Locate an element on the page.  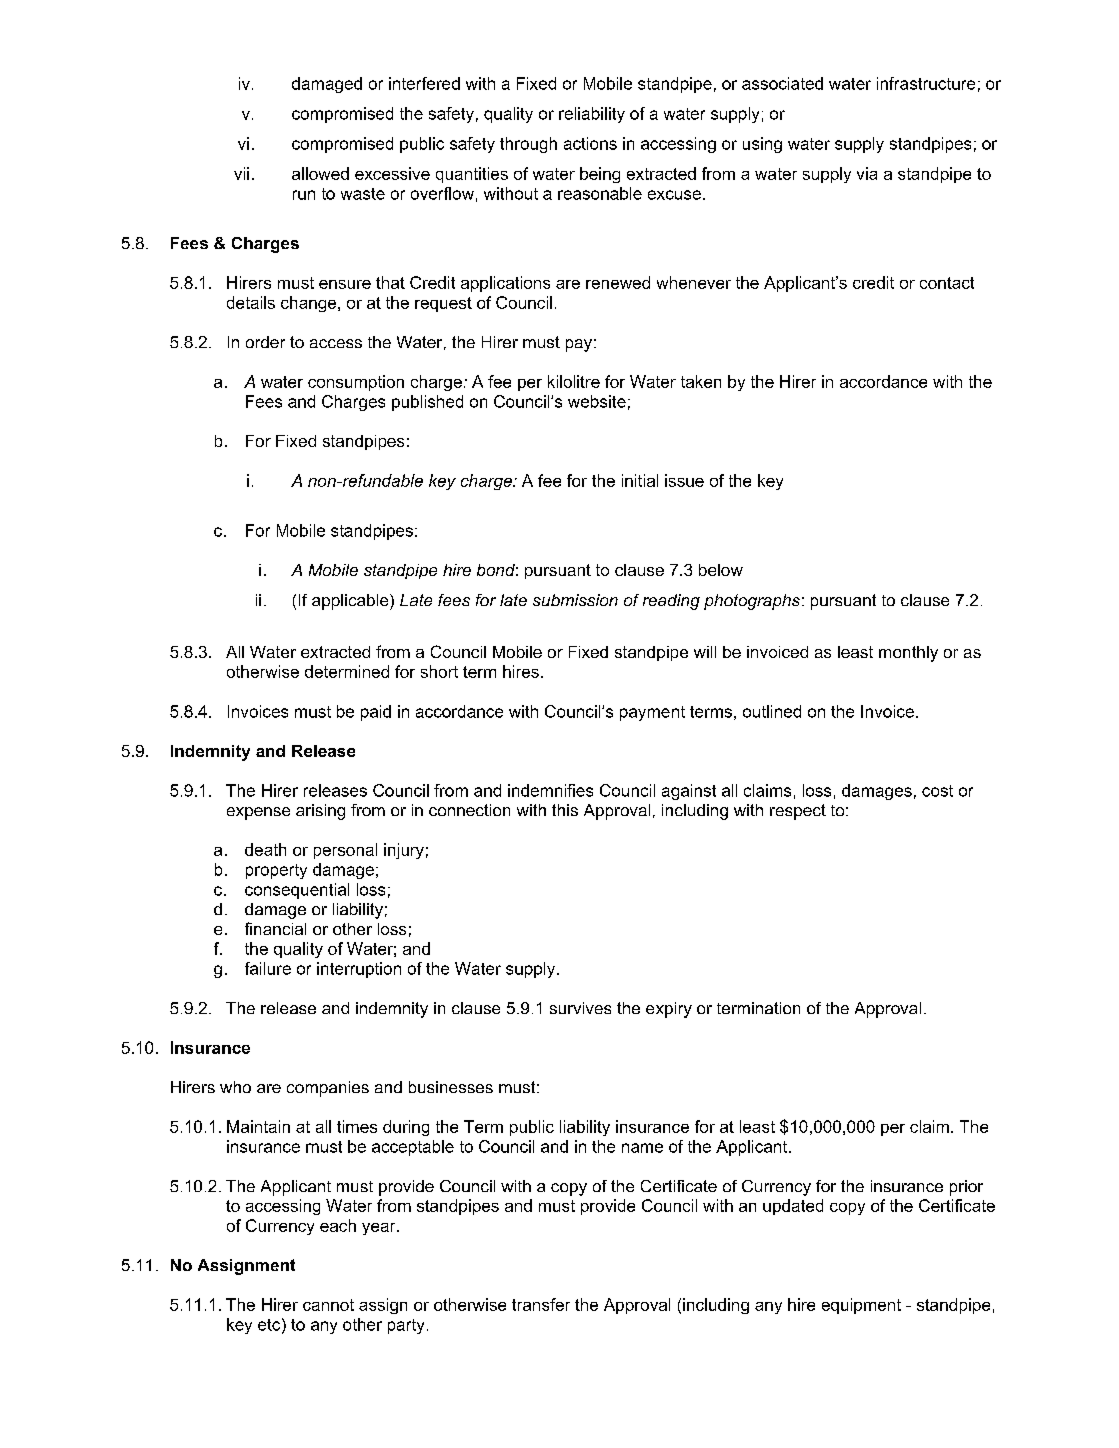
respect is located at coordinates (798, 812).
